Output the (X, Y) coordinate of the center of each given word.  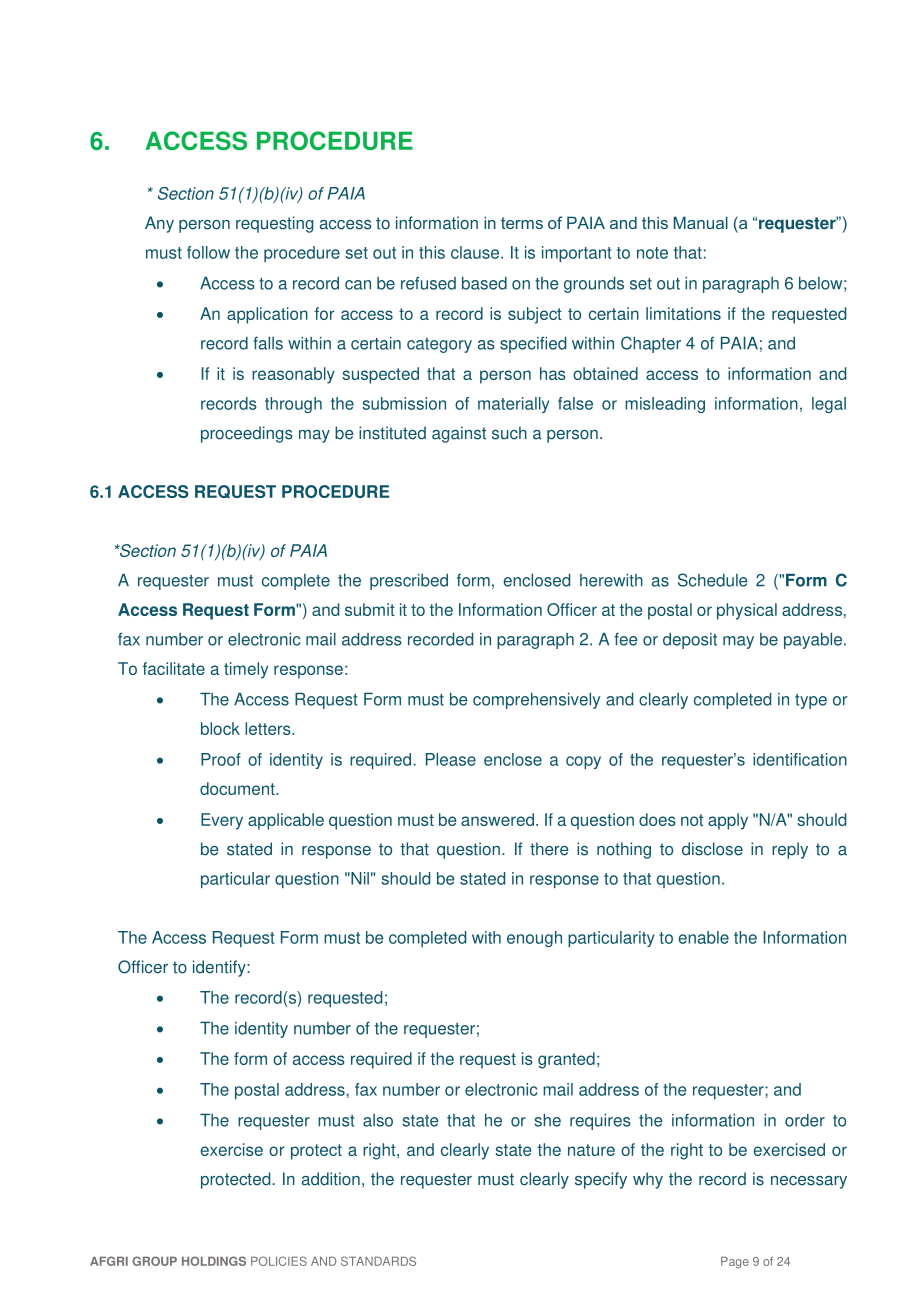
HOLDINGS (214, 1261)
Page (735, 1263)
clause (476, 252)
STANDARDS (378, 1261)
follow (208, 252)
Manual (701, 222)
